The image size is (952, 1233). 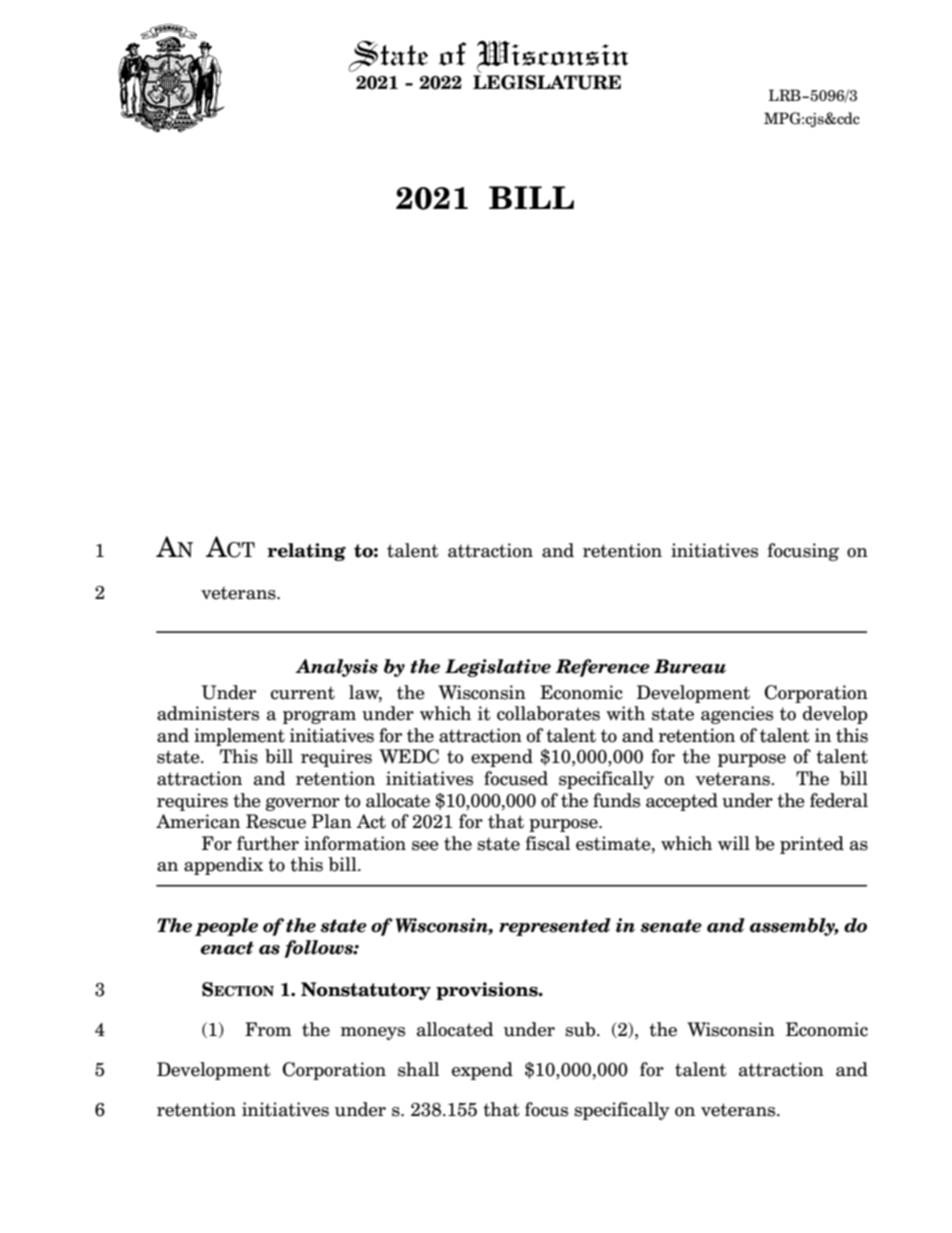 What do you see at coordinates (306, 552) in the screenshot?
I see `relating` at bounding box center [306, 552].
